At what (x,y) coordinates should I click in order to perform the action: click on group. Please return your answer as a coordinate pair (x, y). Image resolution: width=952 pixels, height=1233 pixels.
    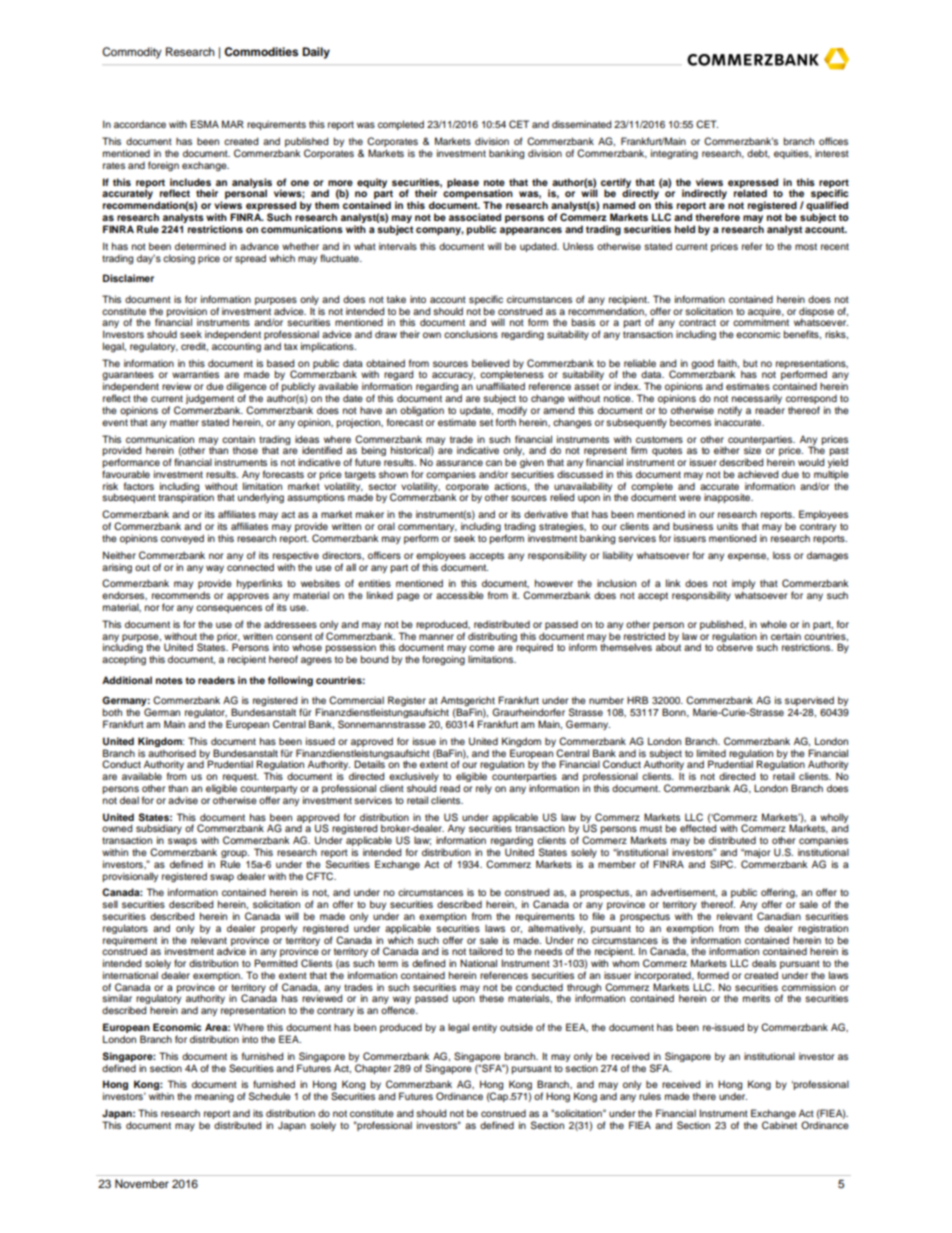
    Looking at the image, I should click on (235, 855).
